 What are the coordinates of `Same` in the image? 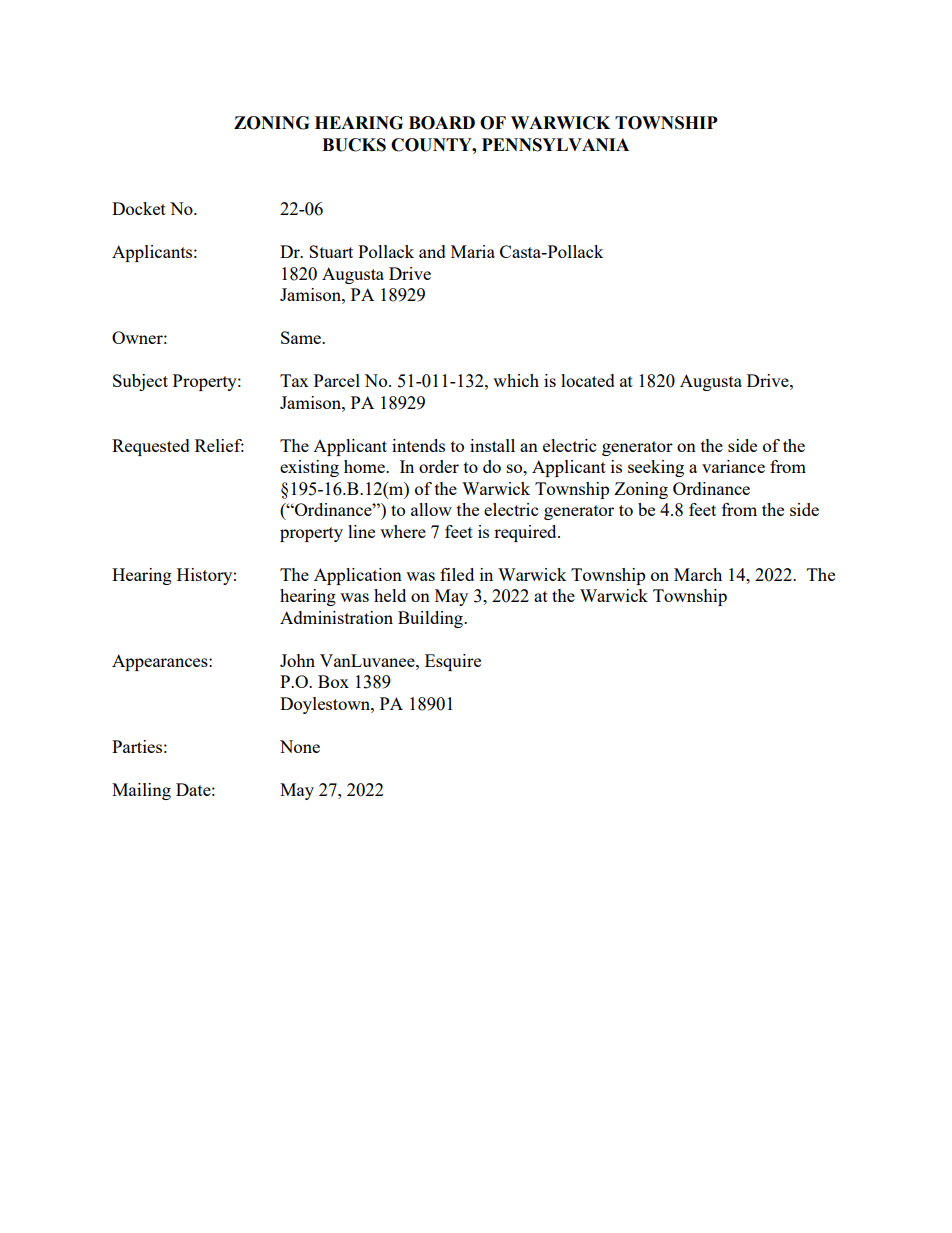 It's located at (302, 337).
